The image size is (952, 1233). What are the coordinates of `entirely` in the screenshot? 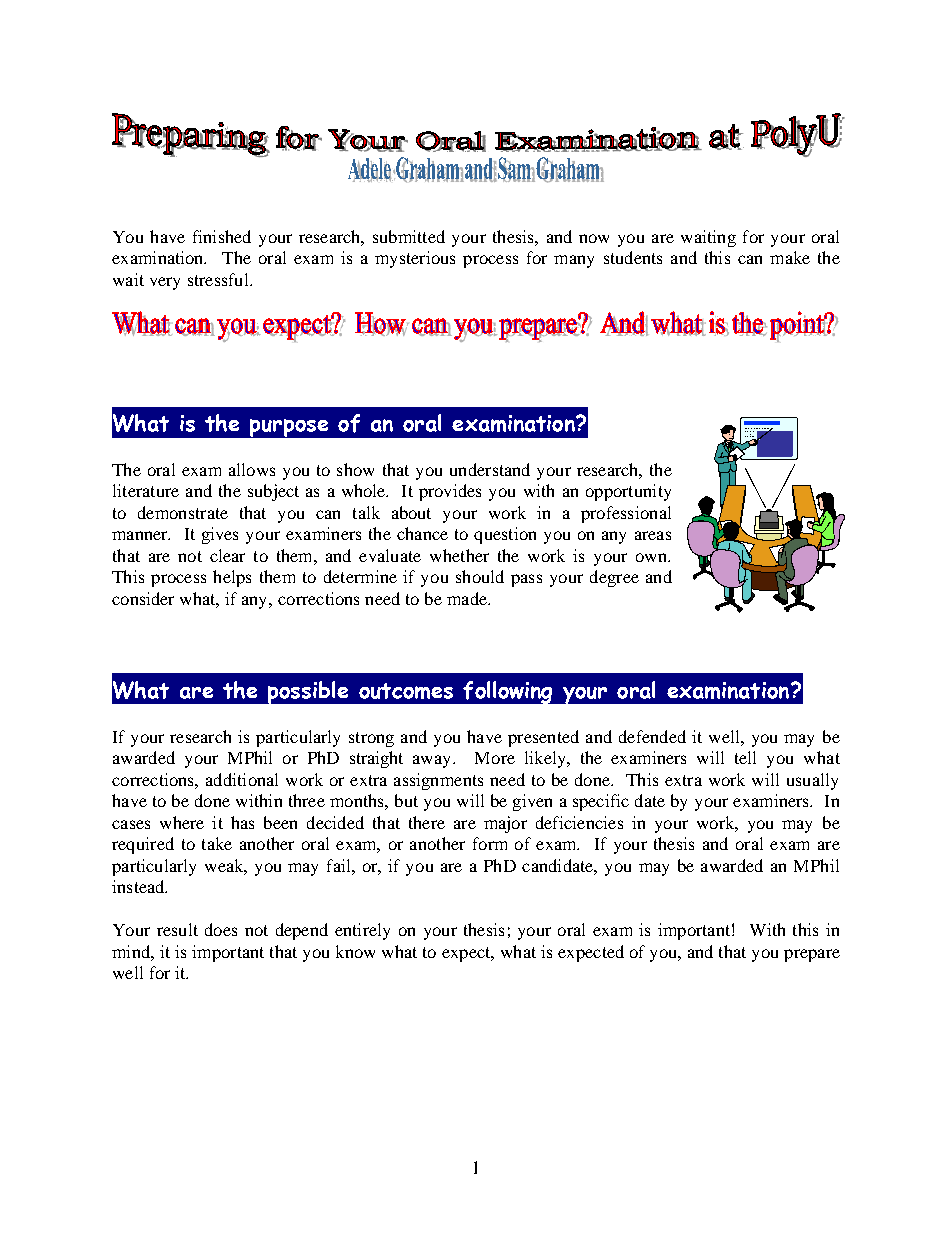 It's located at (362, 931).
